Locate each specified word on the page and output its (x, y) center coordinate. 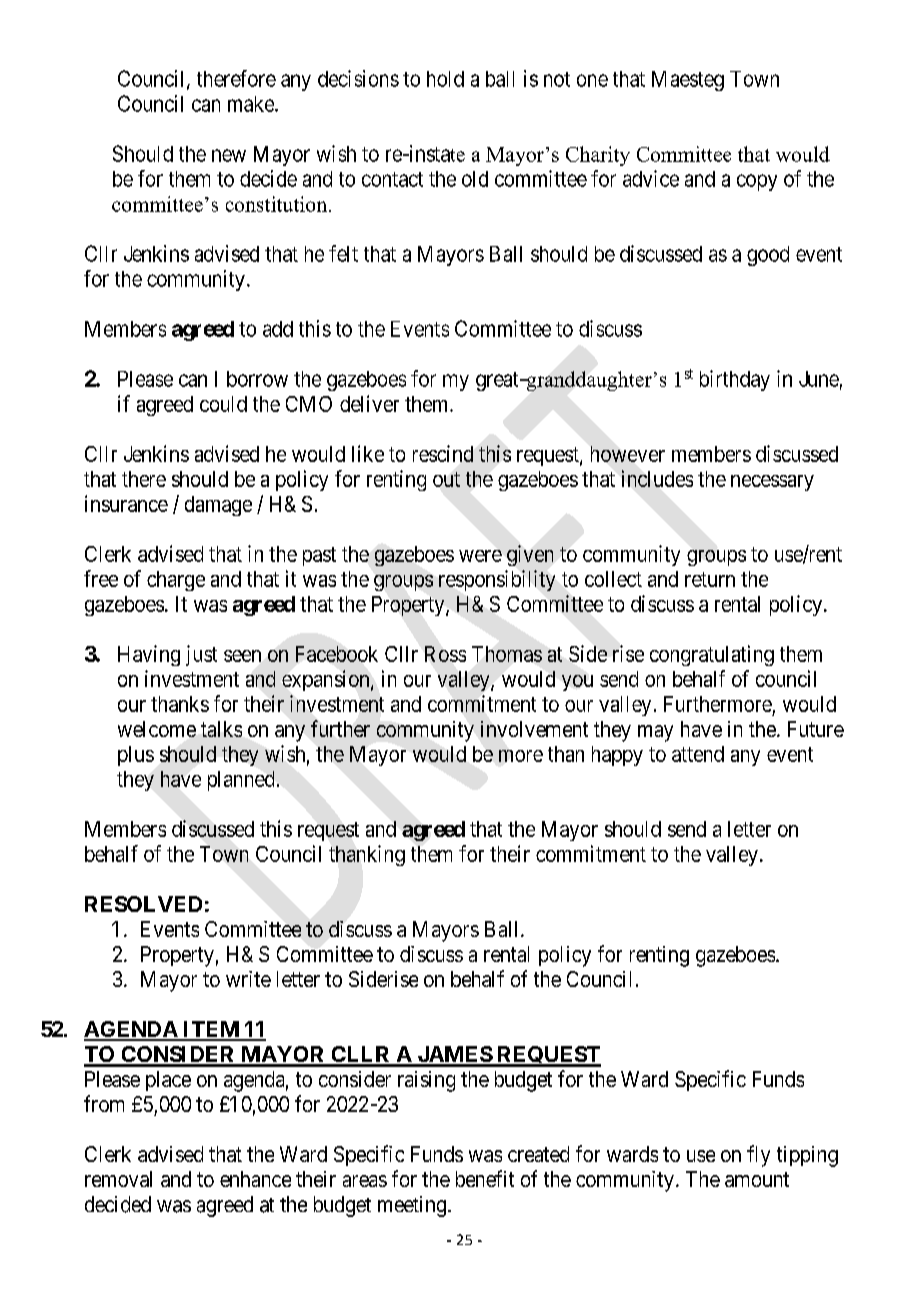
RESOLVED (143, 904)
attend (698, 754)
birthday (735, 380)
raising (426, 1081)
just (201, 655)
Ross (445, 654)
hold (445, 79)
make (252, 104)
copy (757, 182)
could (223, 404)
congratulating (712, 655)
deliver (369, 403)
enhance (255, 1179)
